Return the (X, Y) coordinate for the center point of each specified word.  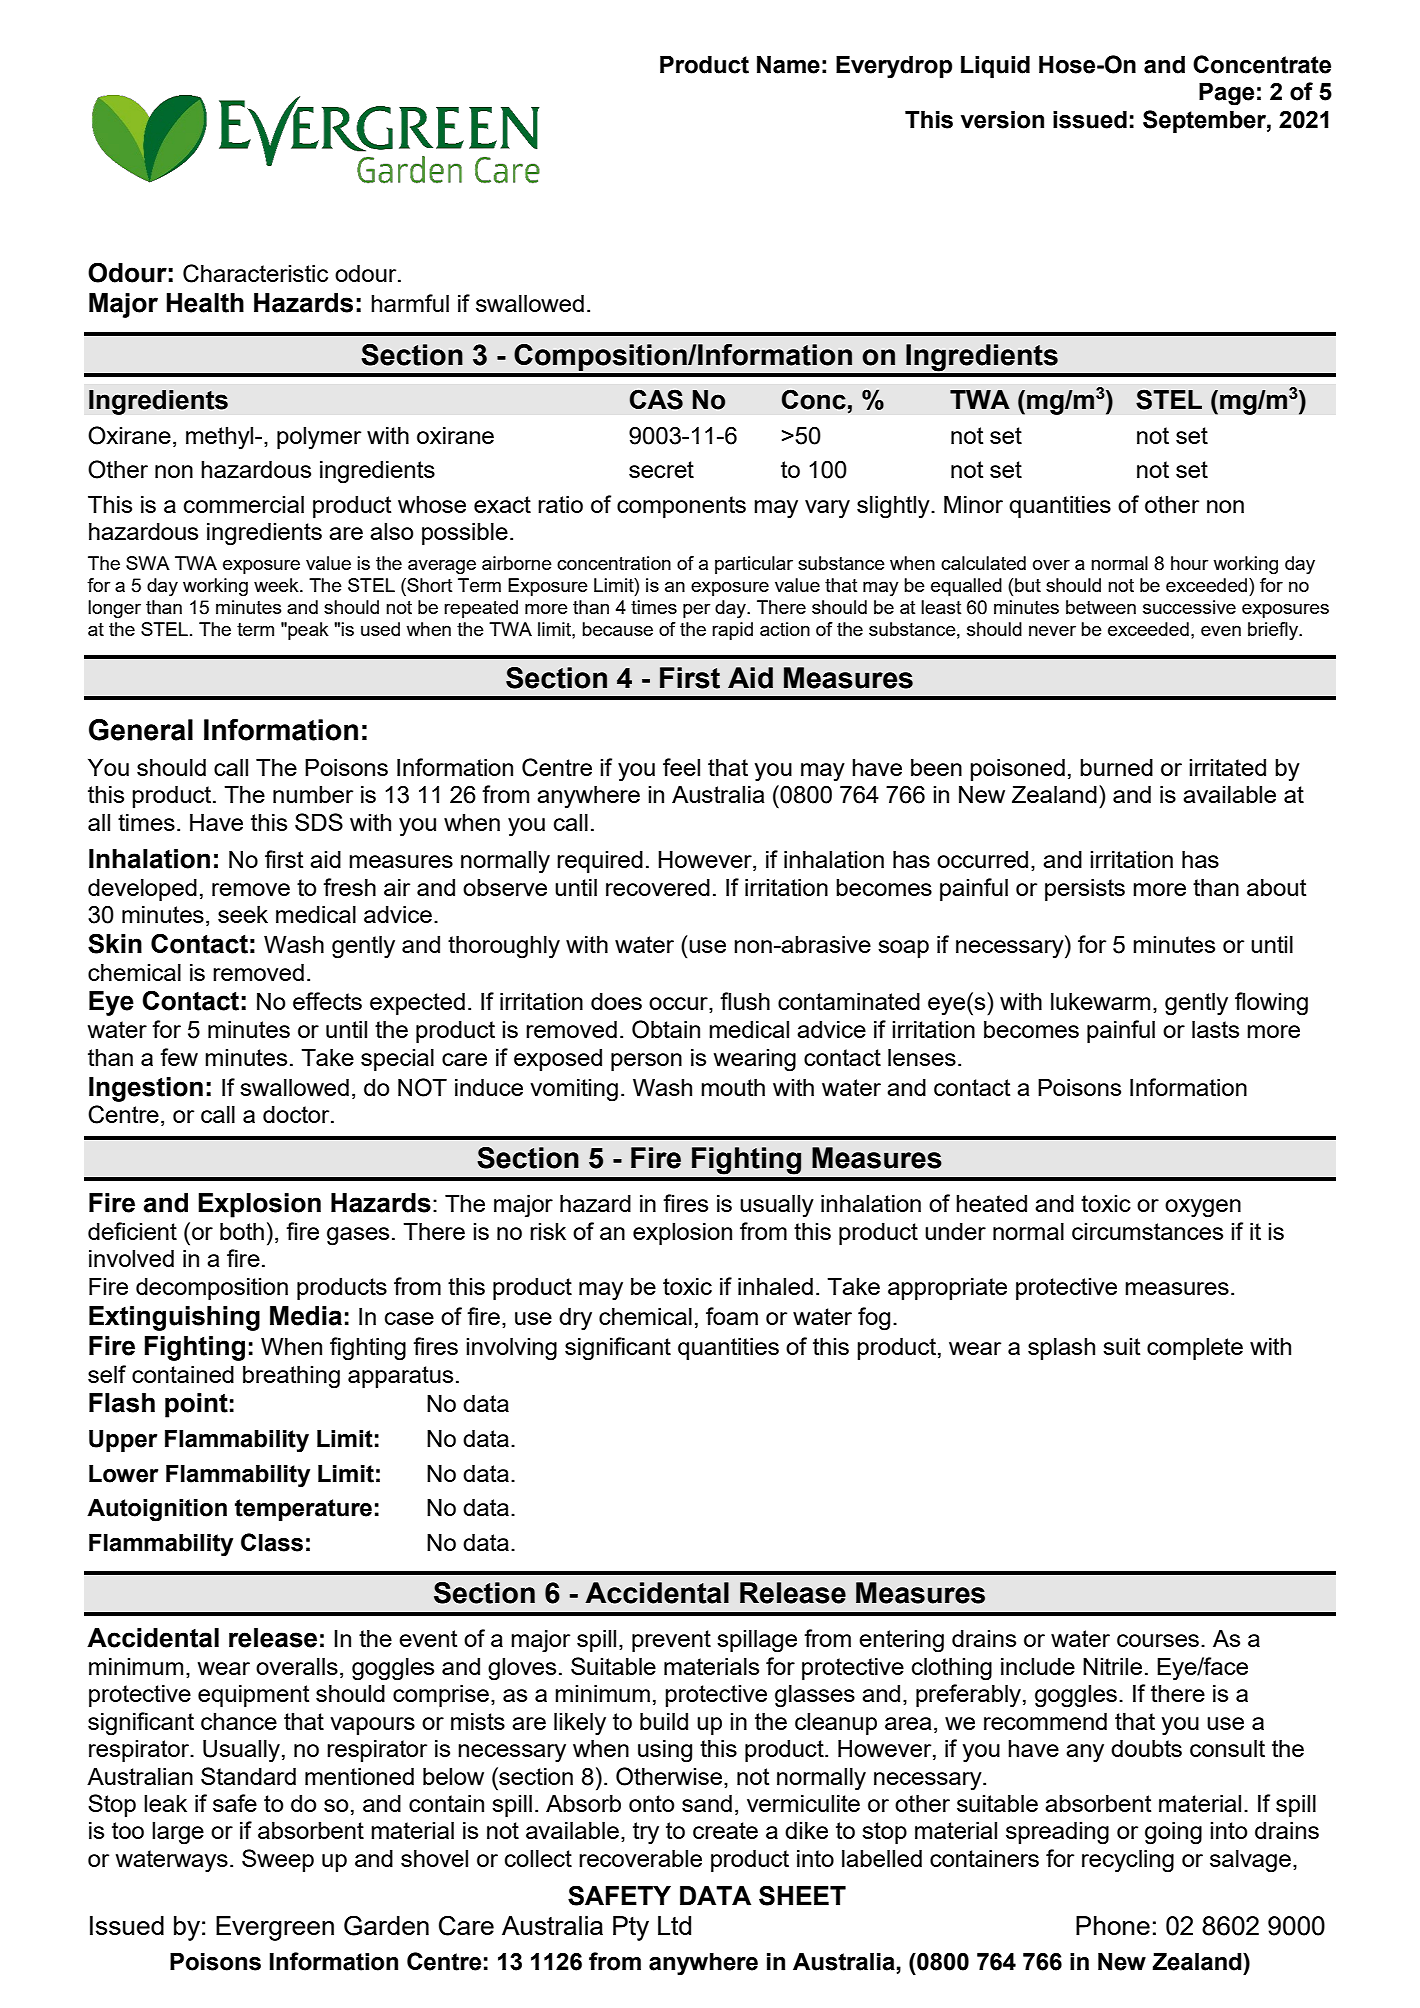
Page (1226, 94)
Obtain (666, 1029)
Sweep (278, 1860)
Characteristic (255, 273)
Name (788, 64)
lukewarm (1100, 1001)
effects (327, 1001)
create (725, 1830)
